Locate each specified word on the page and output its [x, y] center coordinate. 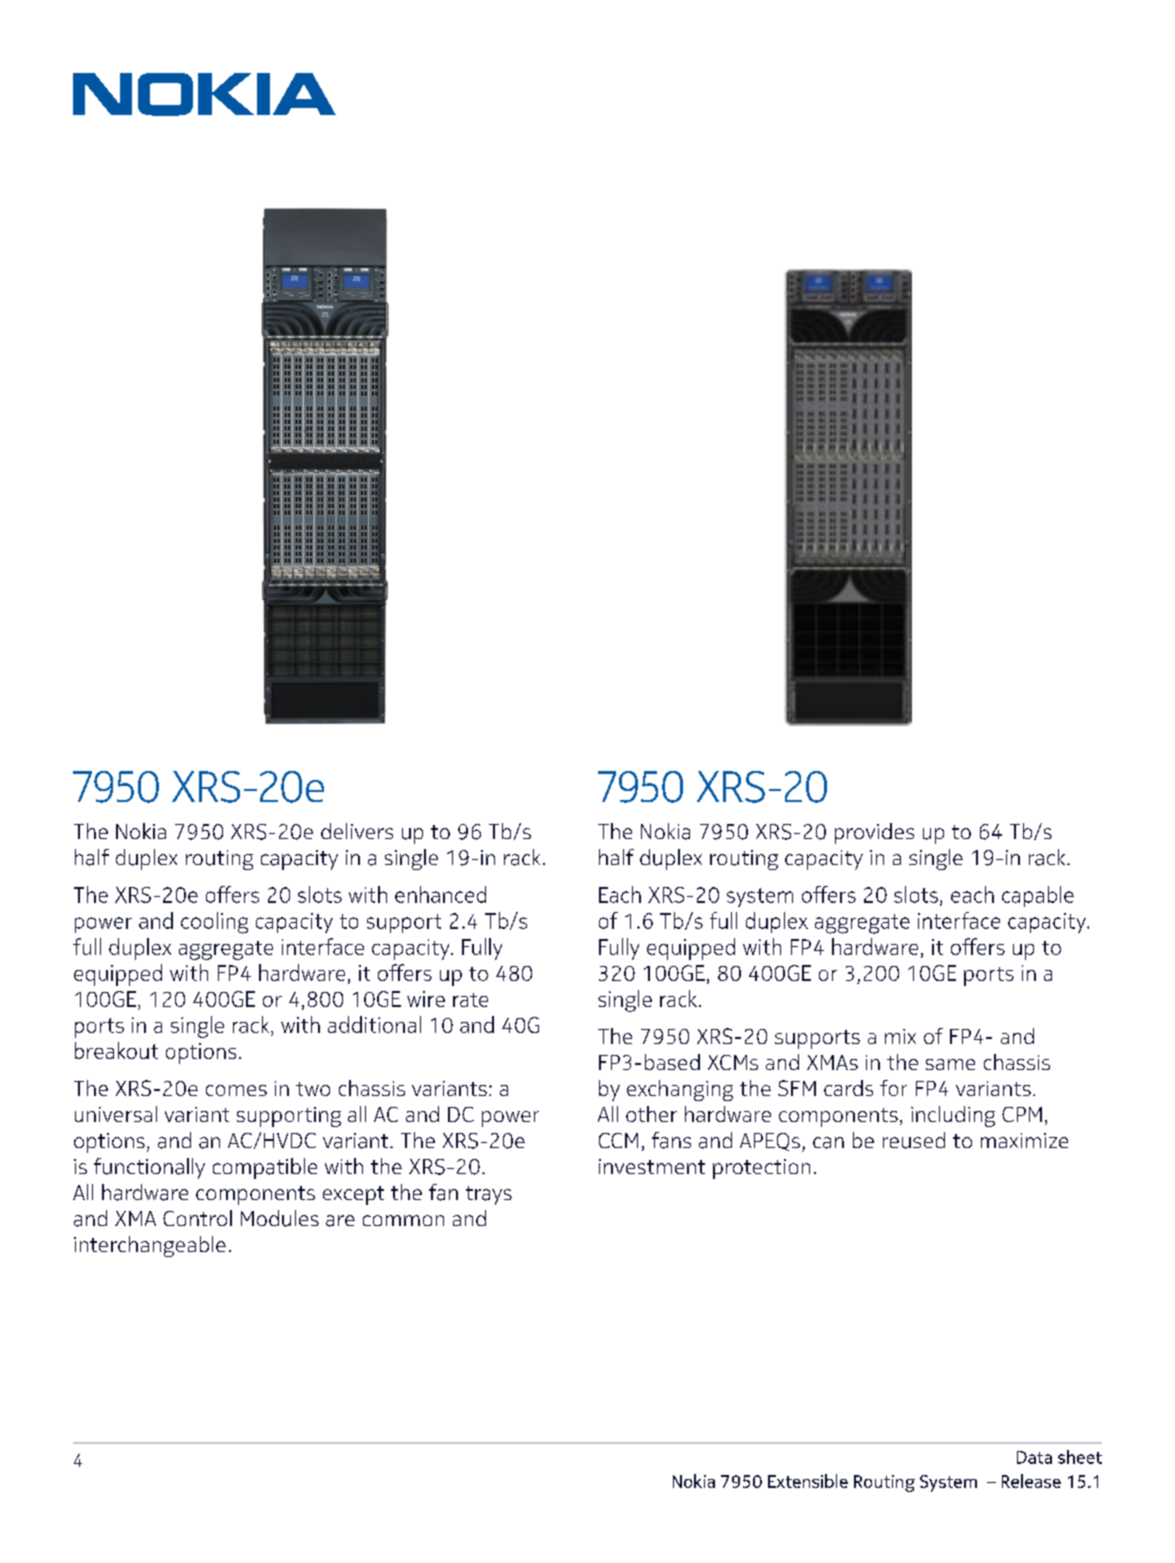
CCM [618, 1140]
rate [470, 1000]
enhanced [440, 894]
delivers [357, 831]
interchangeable [150, 1246]
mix [900, 1036]
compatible [265, 1168]
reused [914, 1140]
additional [374, 1024]
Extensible [808, 1481]
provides [874, 833]
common [403, 1220]
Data [1034, 1457]
